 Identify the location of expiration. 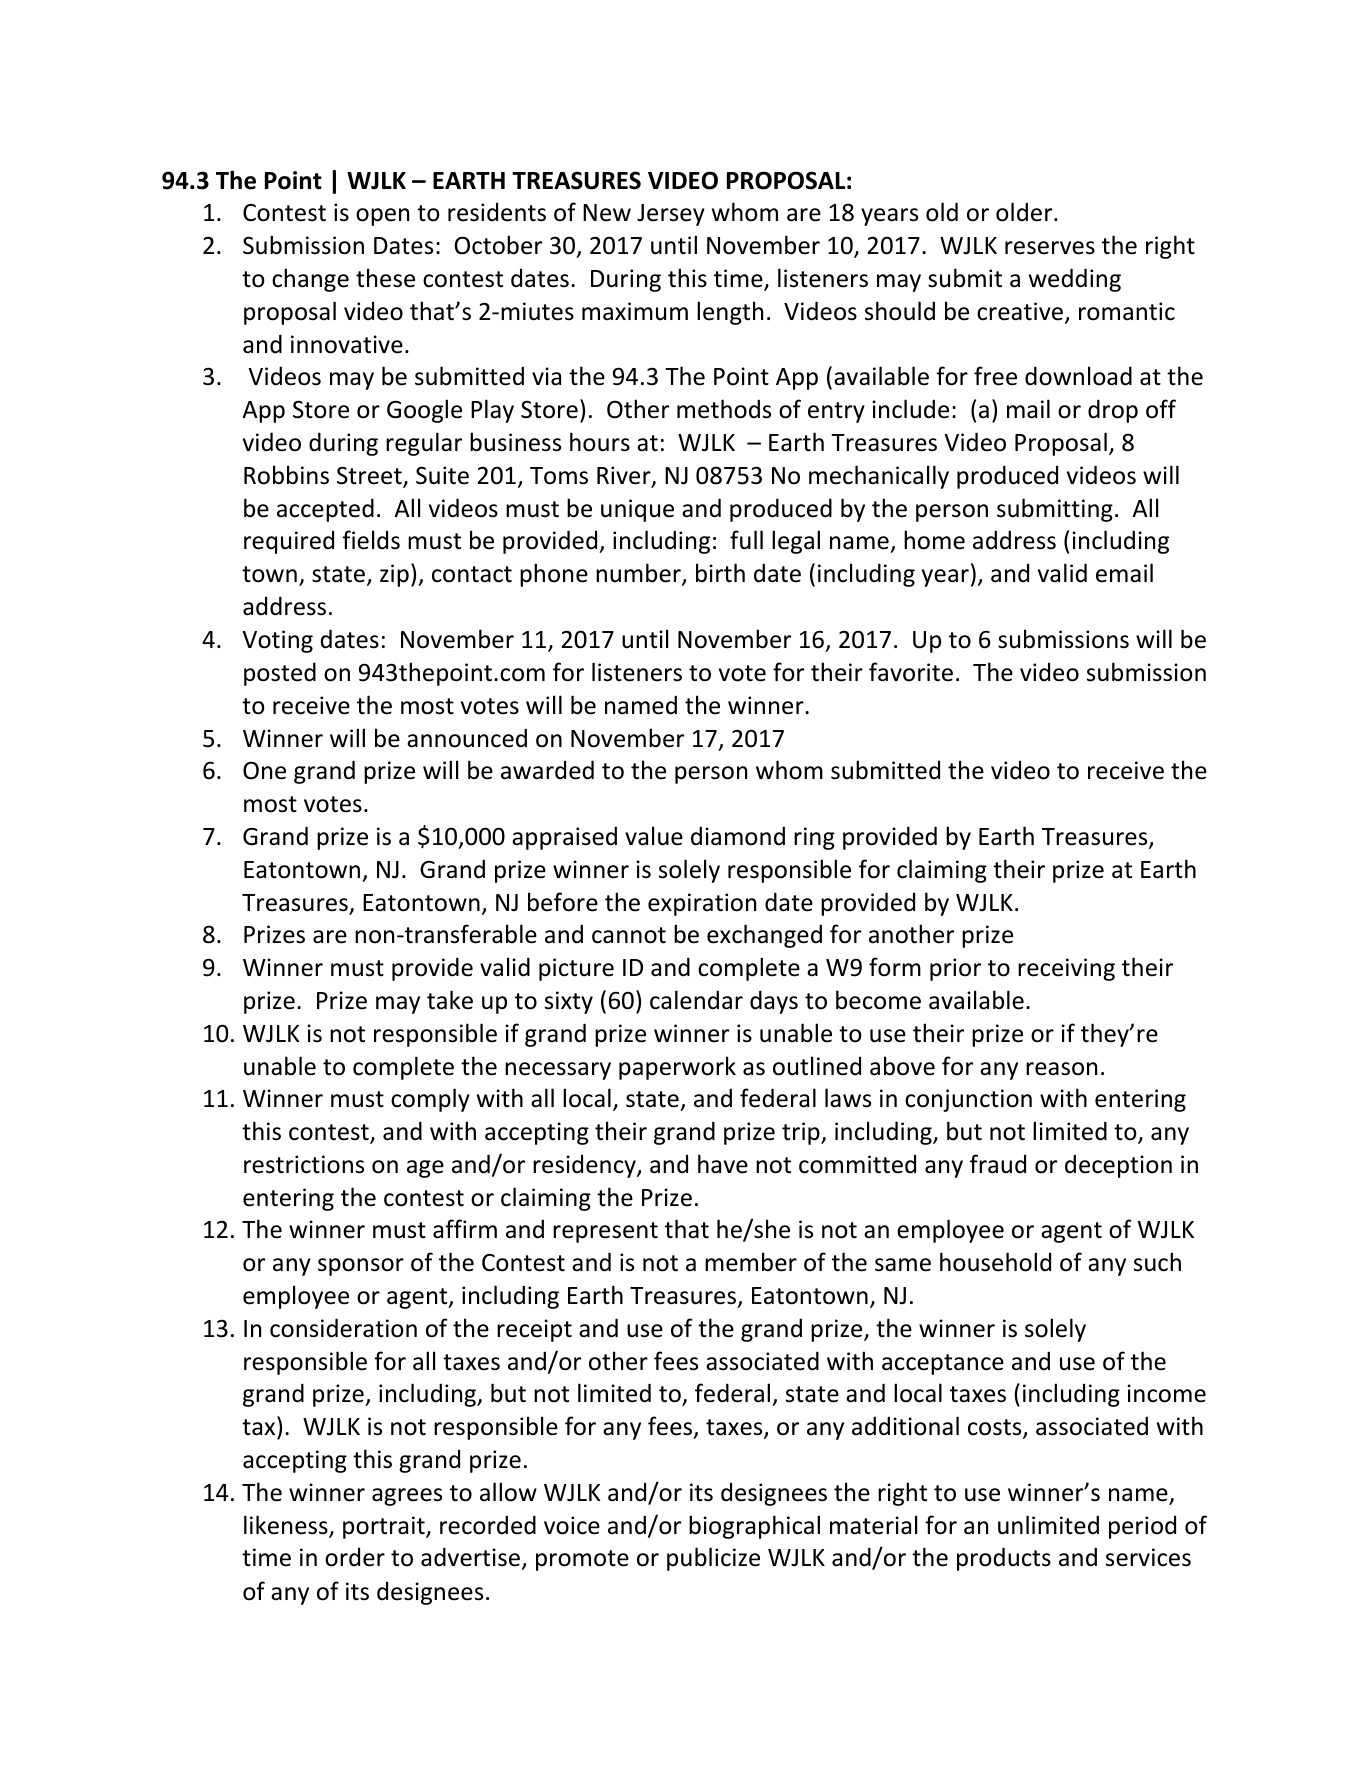
(702, 904).
